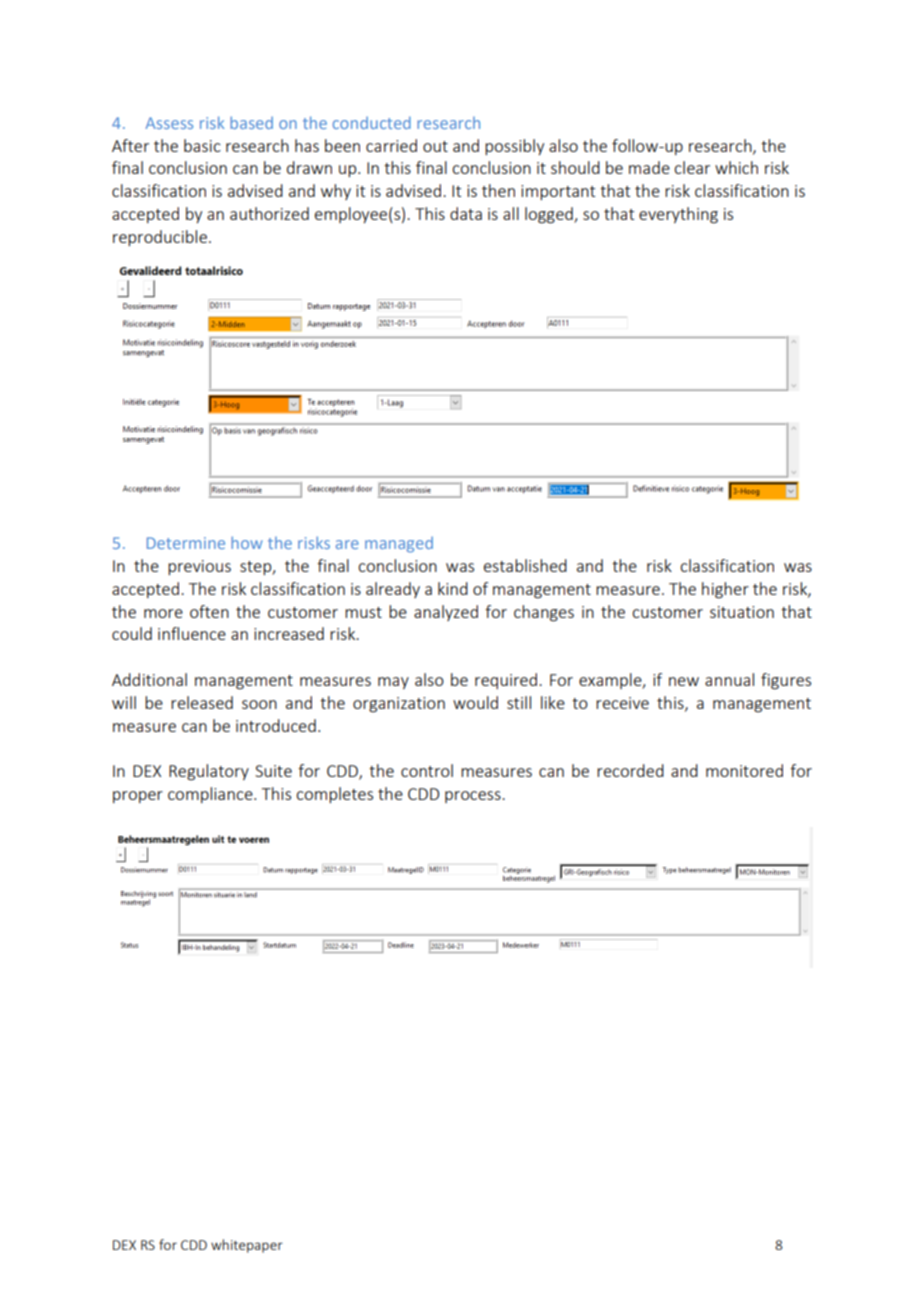 This screenshot has width=924, height=1309. What do you see at coordinates (399, 545) in the screenshot?
I see `managed` at bounding box center [399, 545].
